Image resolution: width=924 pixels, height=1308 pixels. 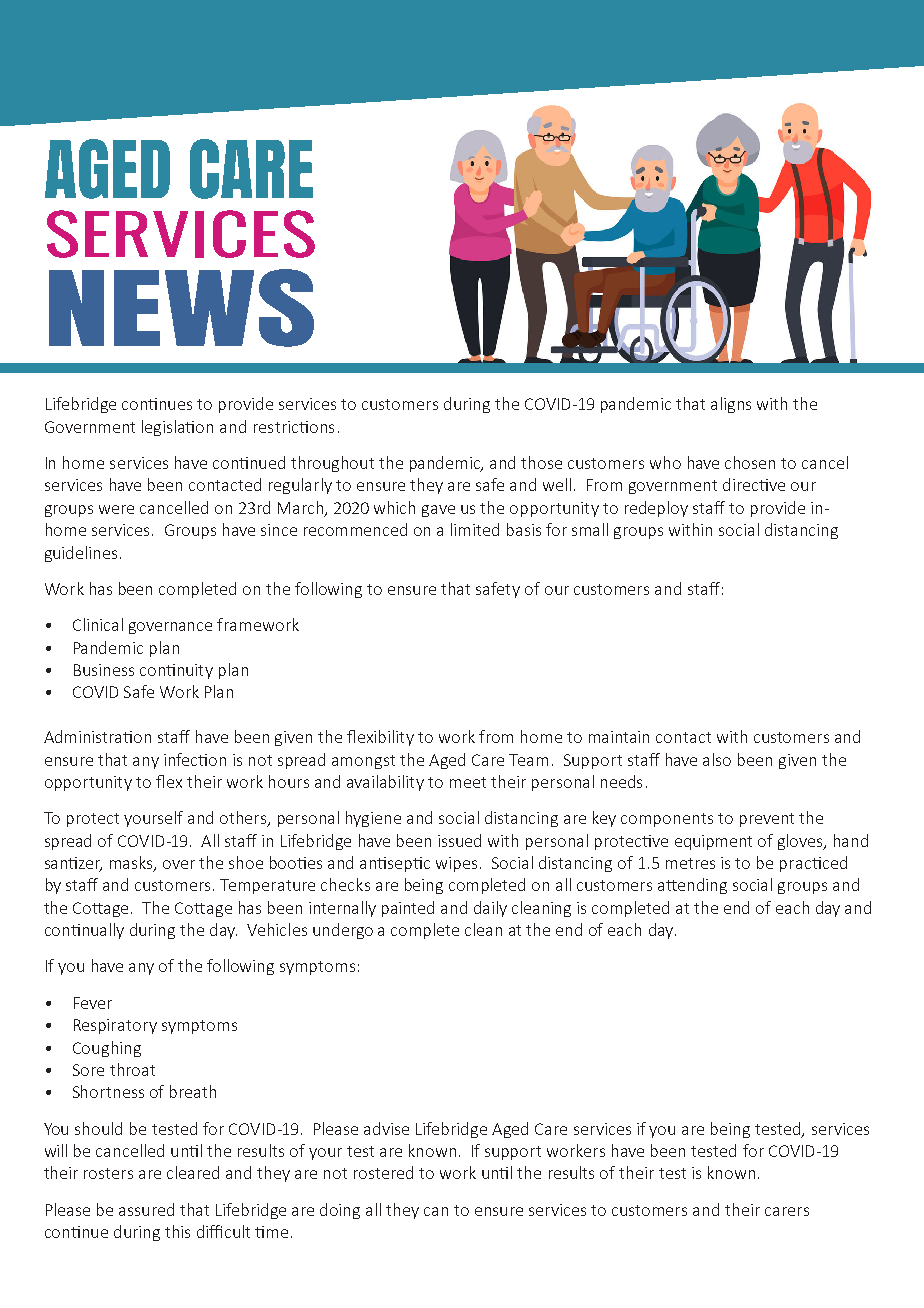 What do you see at coordinates (294, 427) in the screenshot?
I see `restrictions` at bounding box center [294, 427].
